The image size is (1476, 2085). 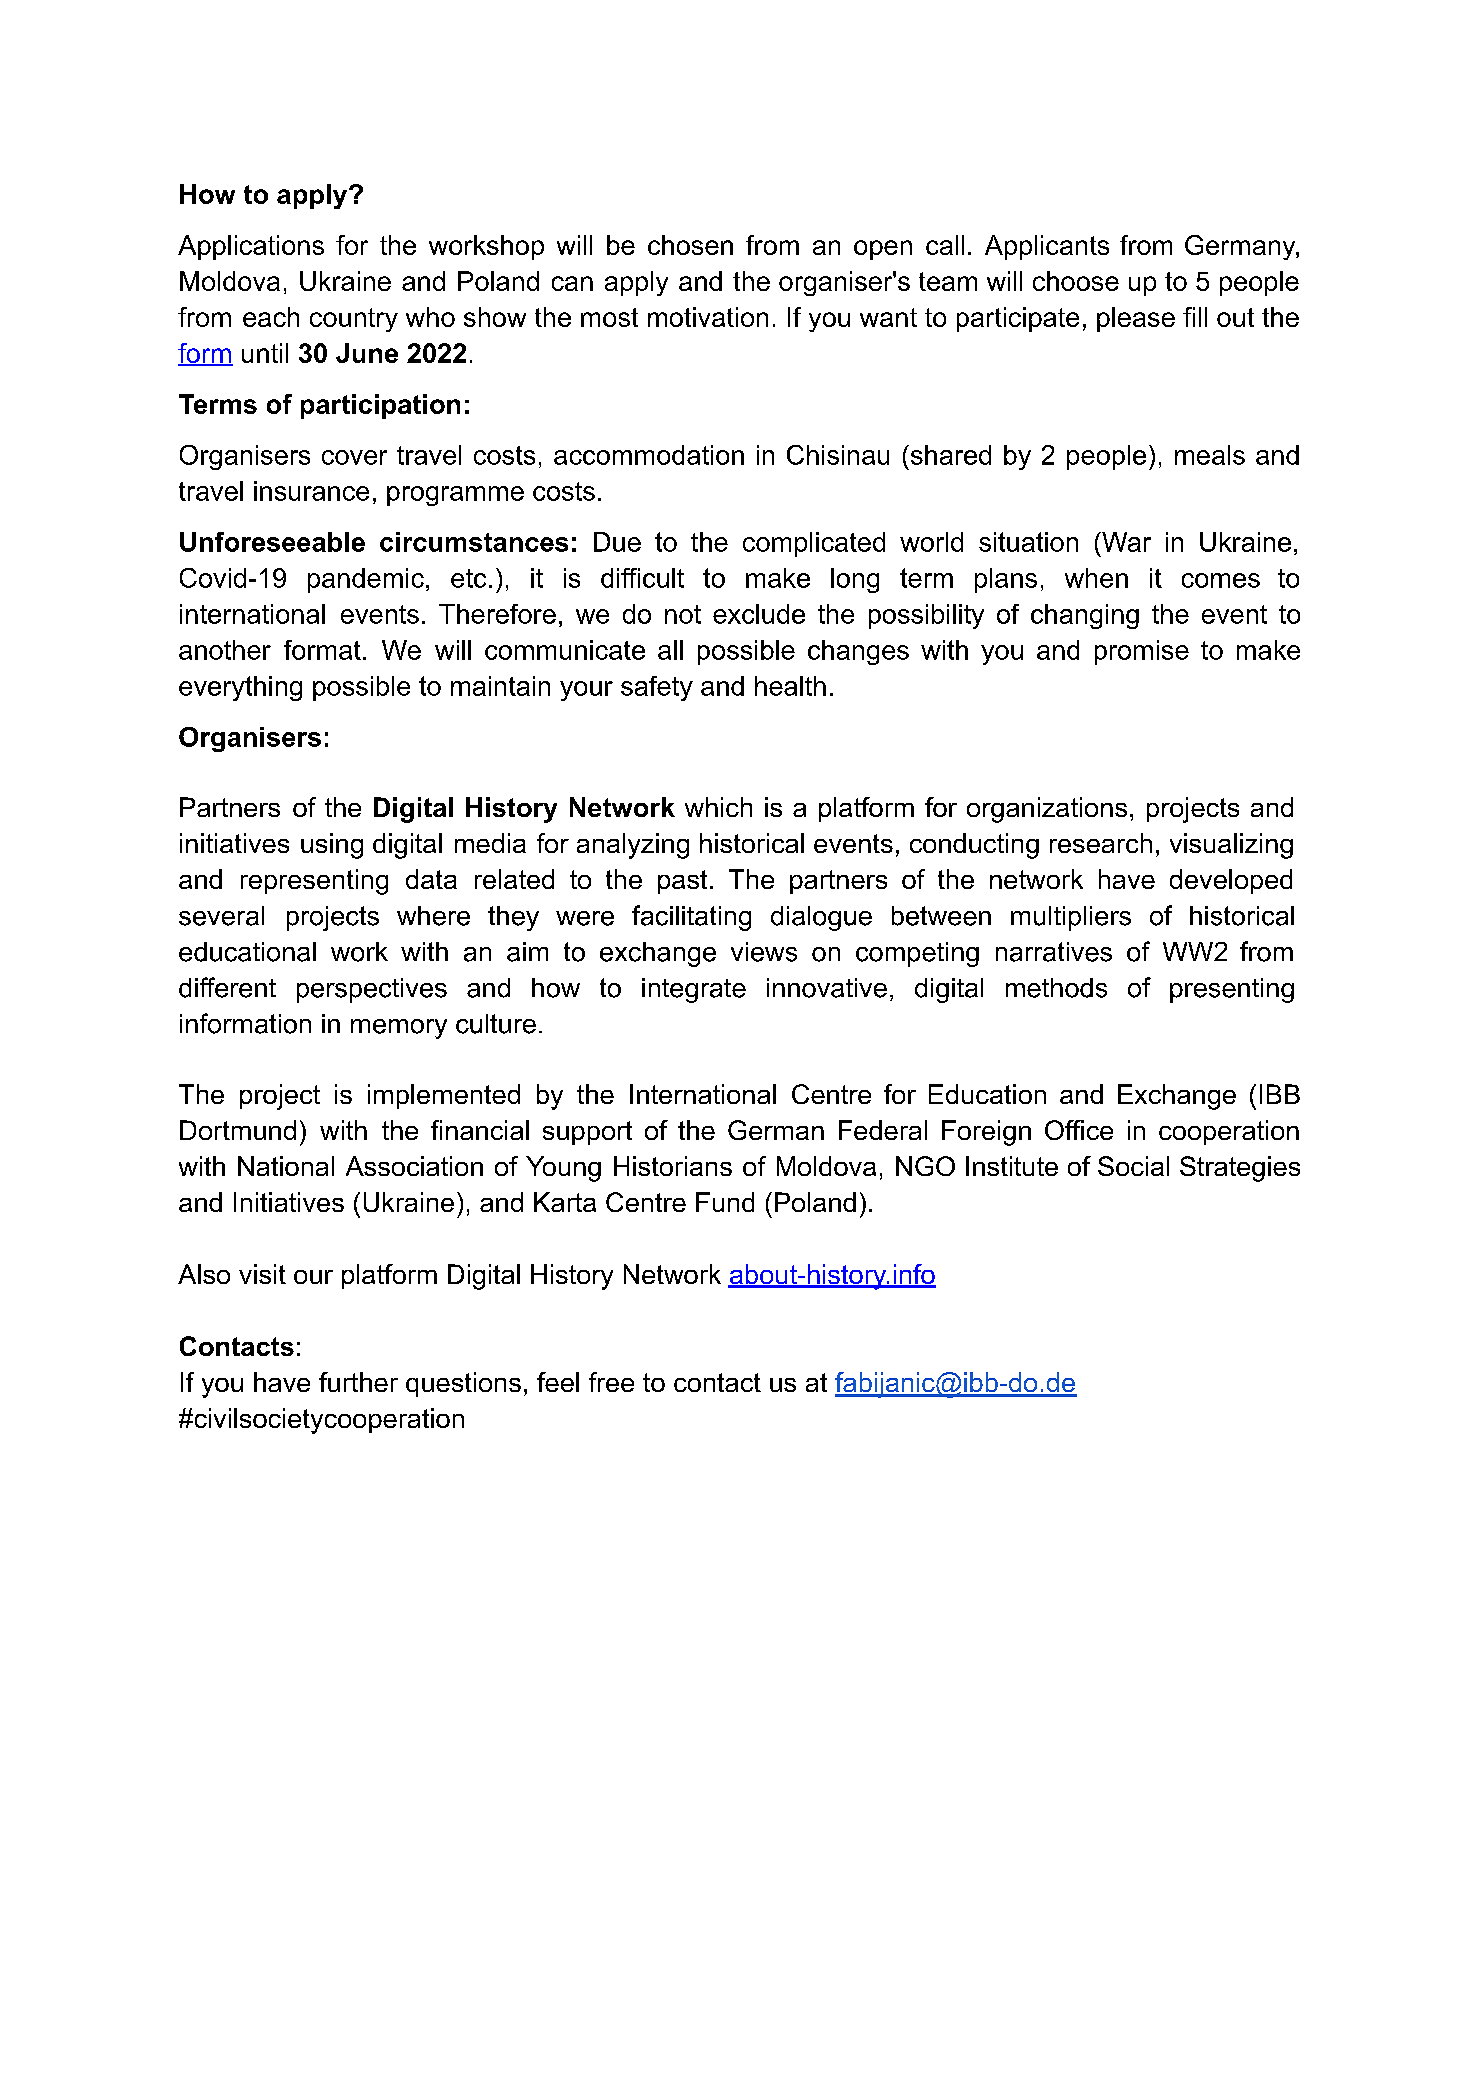 What do you see at coordinates (354, 320) in the screenshot?
I see `country` at bounding box center [354, 320].
